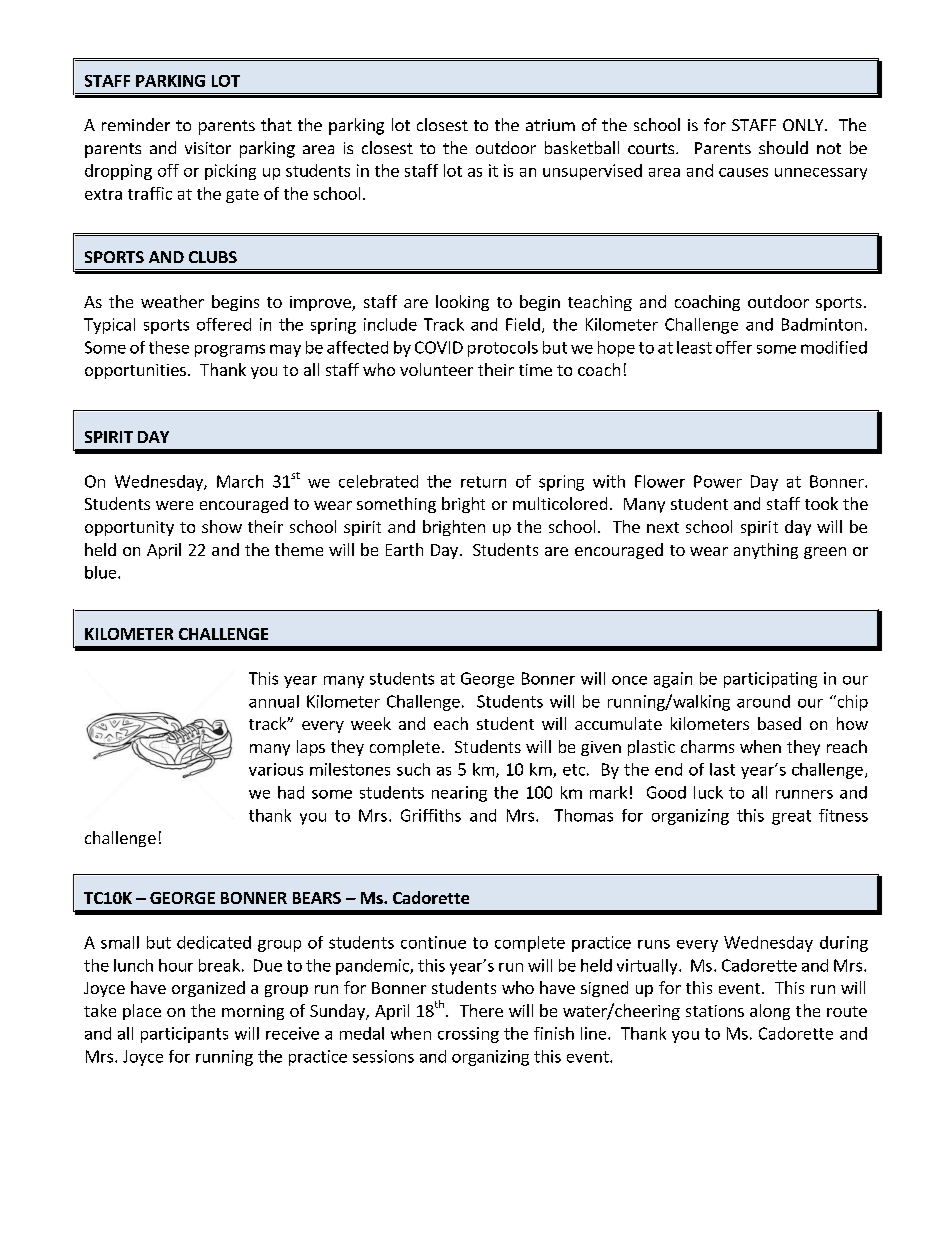 Image resolution: width=952 pixels, height=1233 pixels. Describe the element at coordinates (483, 482) in the screenshot. I see `return` at that location.
